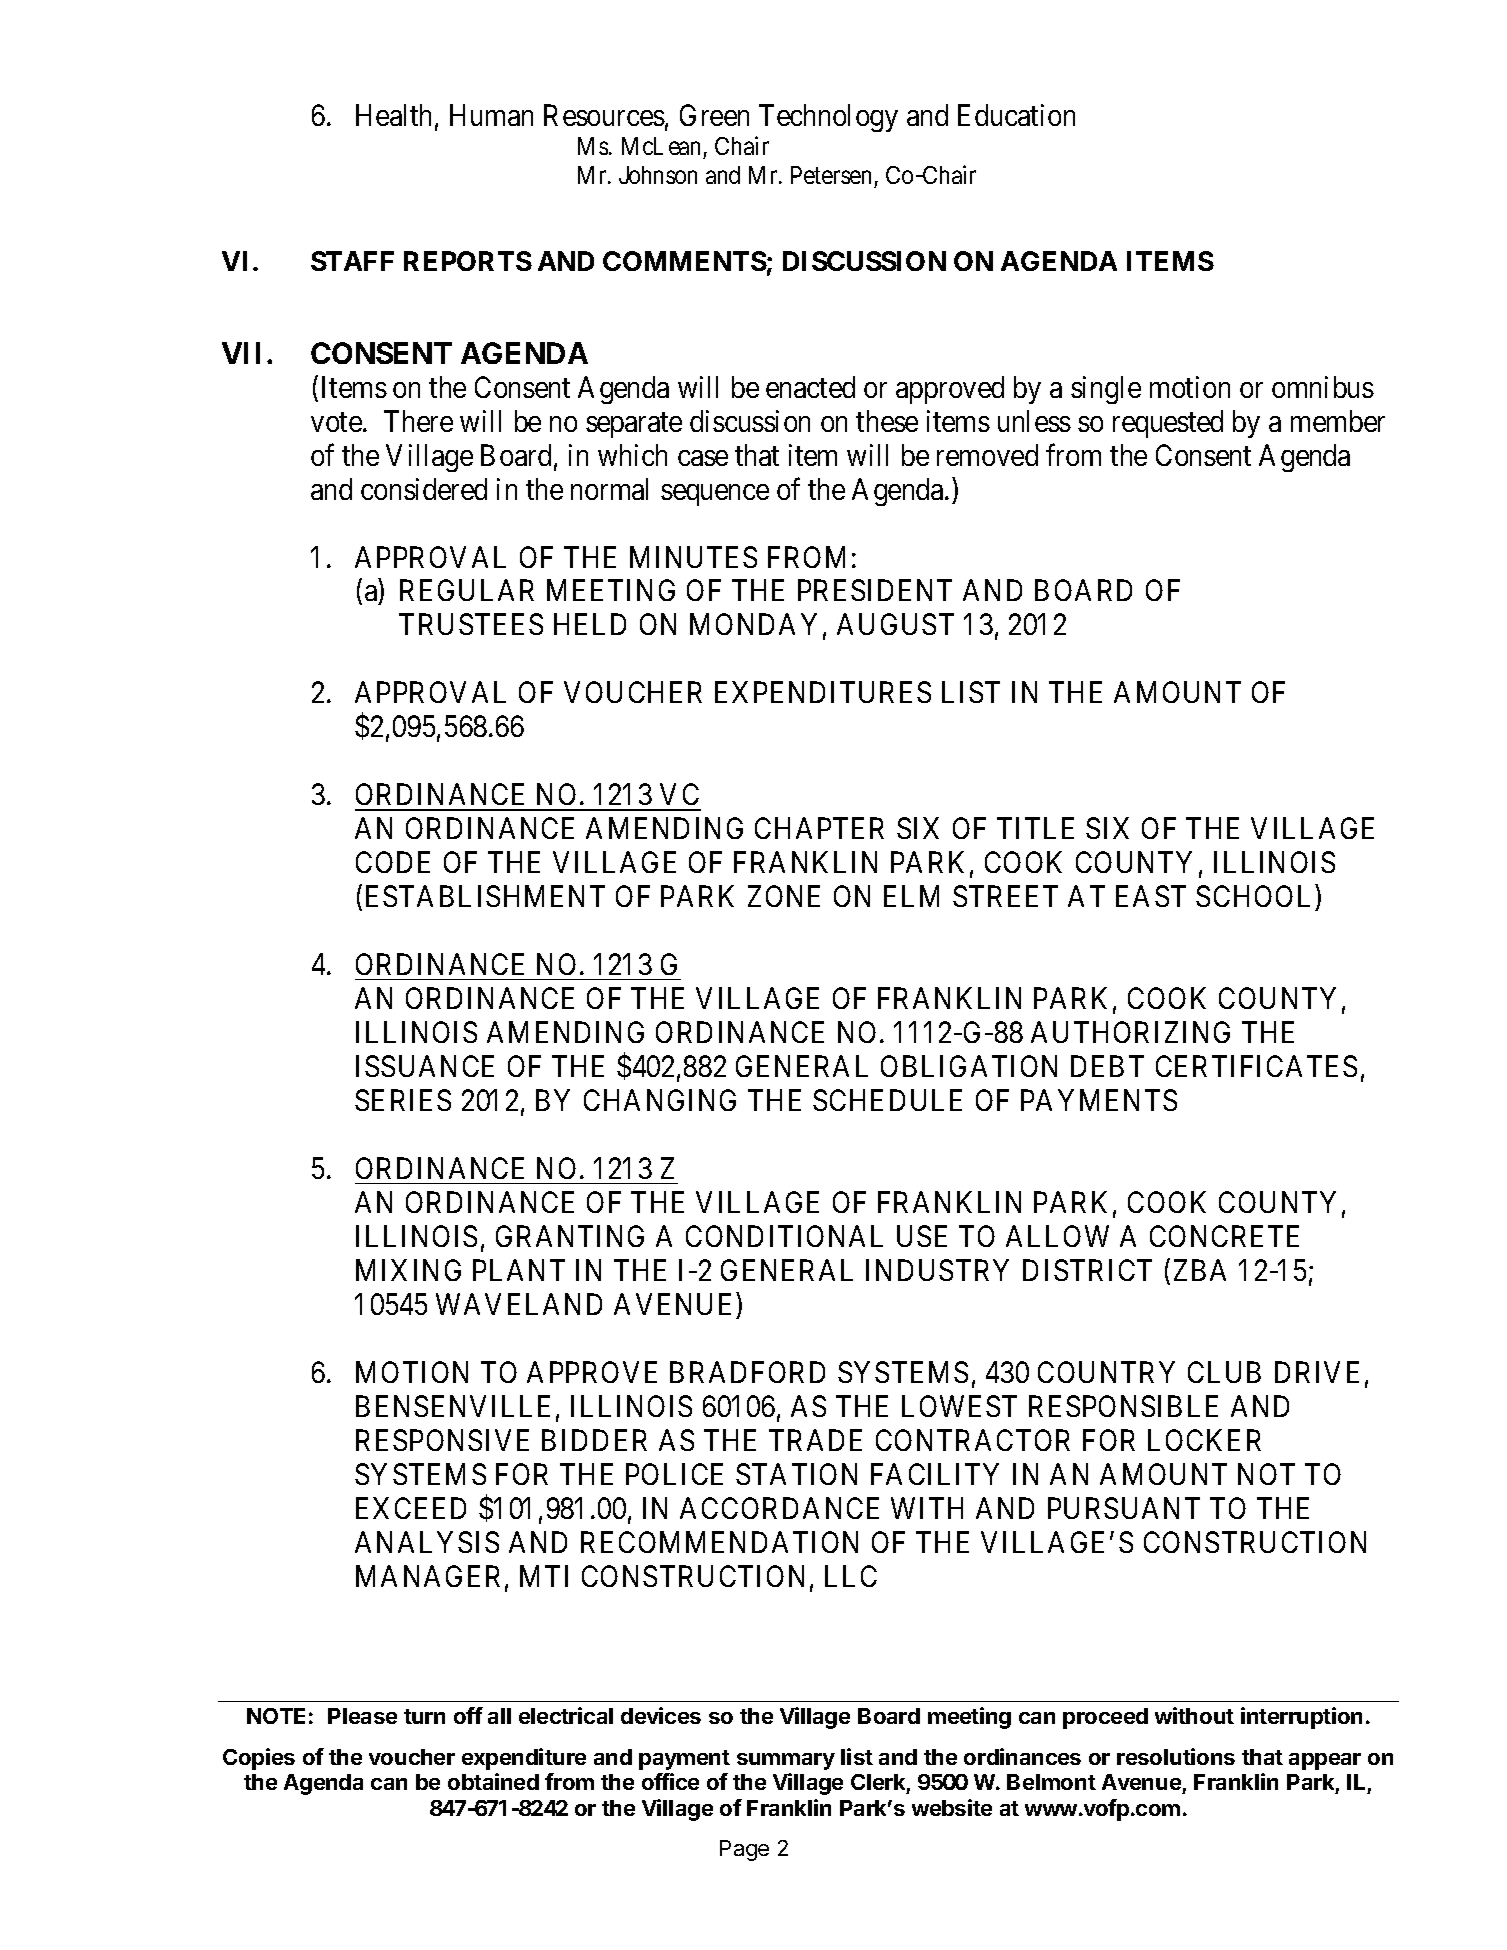 This page has width=1507, height=1950. I want to click on ZONE, so click(784, 896).
